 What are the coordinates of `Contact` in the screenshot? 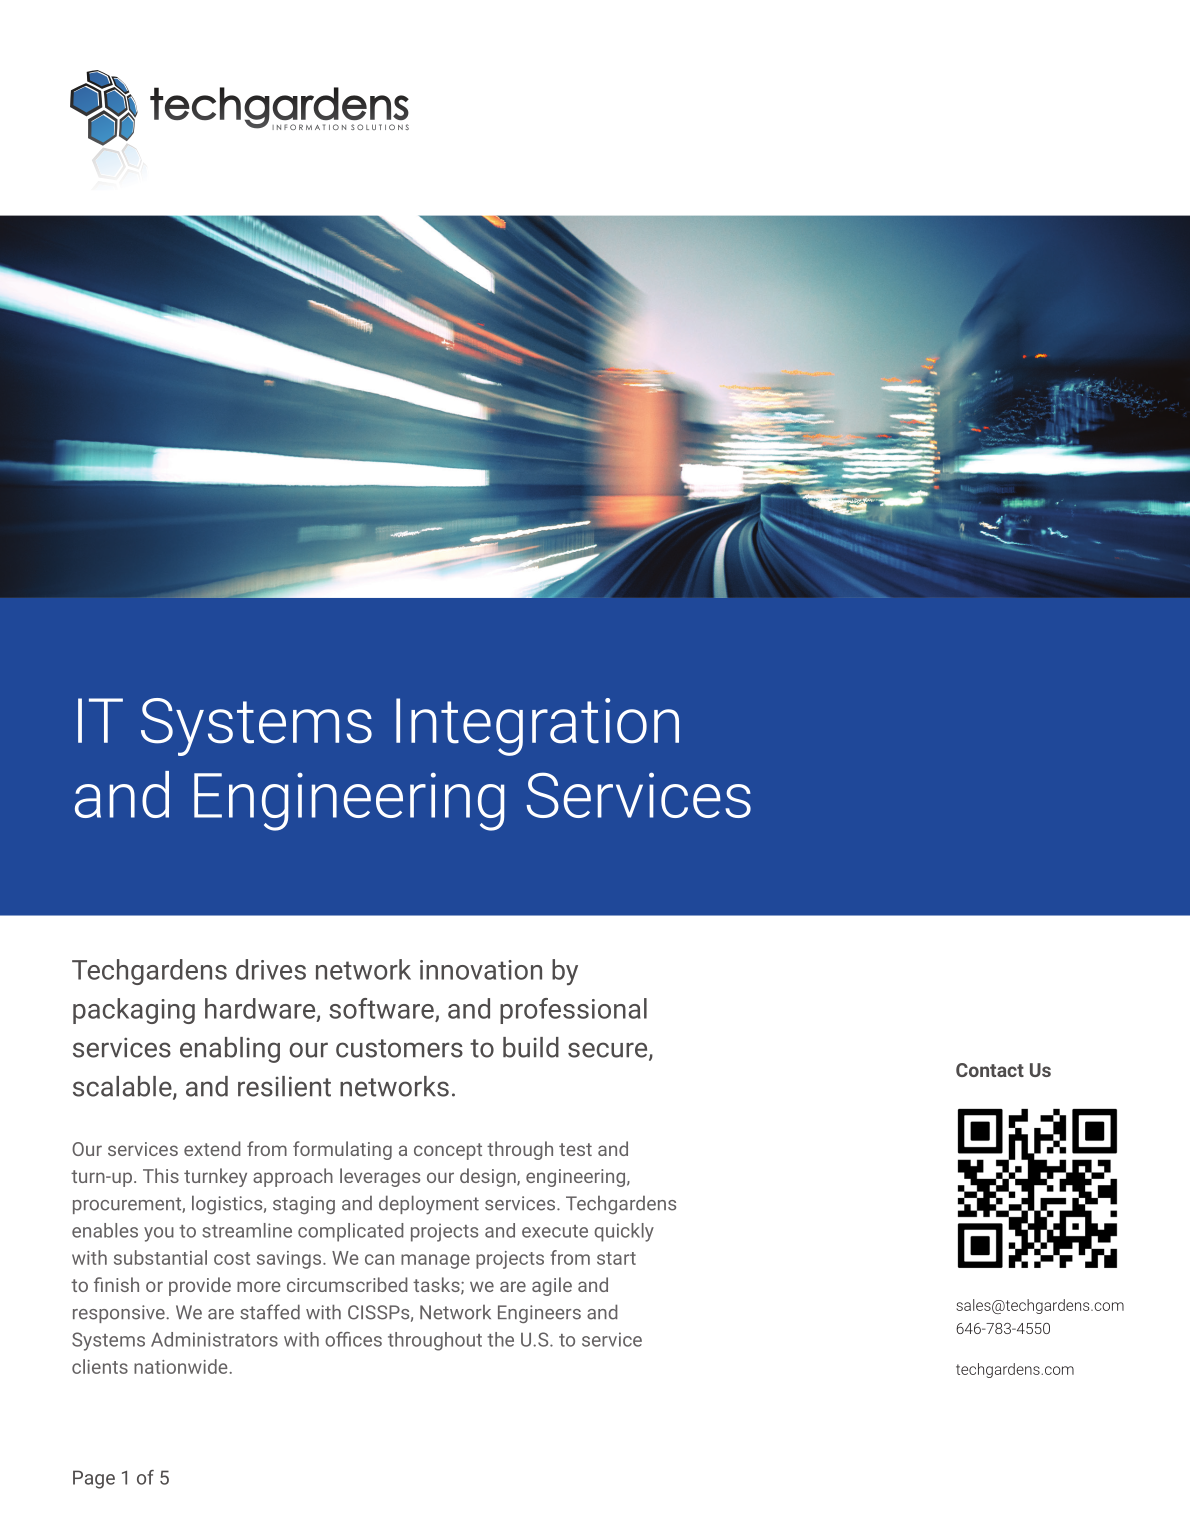 It's located at (990, 1070).
